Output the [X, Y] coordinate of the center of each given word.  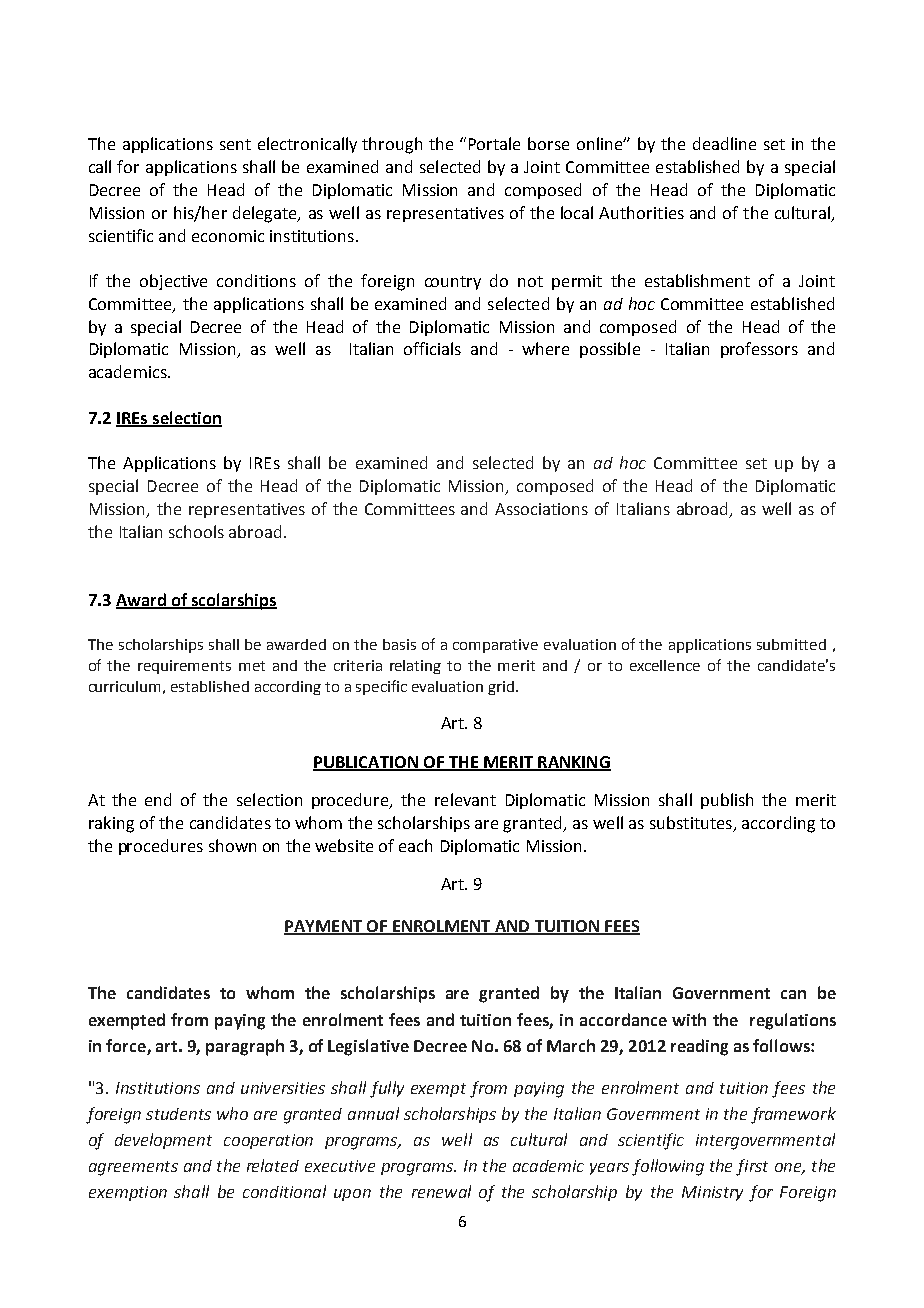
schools [196, 531]
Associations [541, 509]
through [392, 145]
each [415, 845]
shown [232, 845]
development [163, 1141]
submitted [791, 644]
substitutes [691, 822]
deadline [724, 143]
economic [228, 236]
